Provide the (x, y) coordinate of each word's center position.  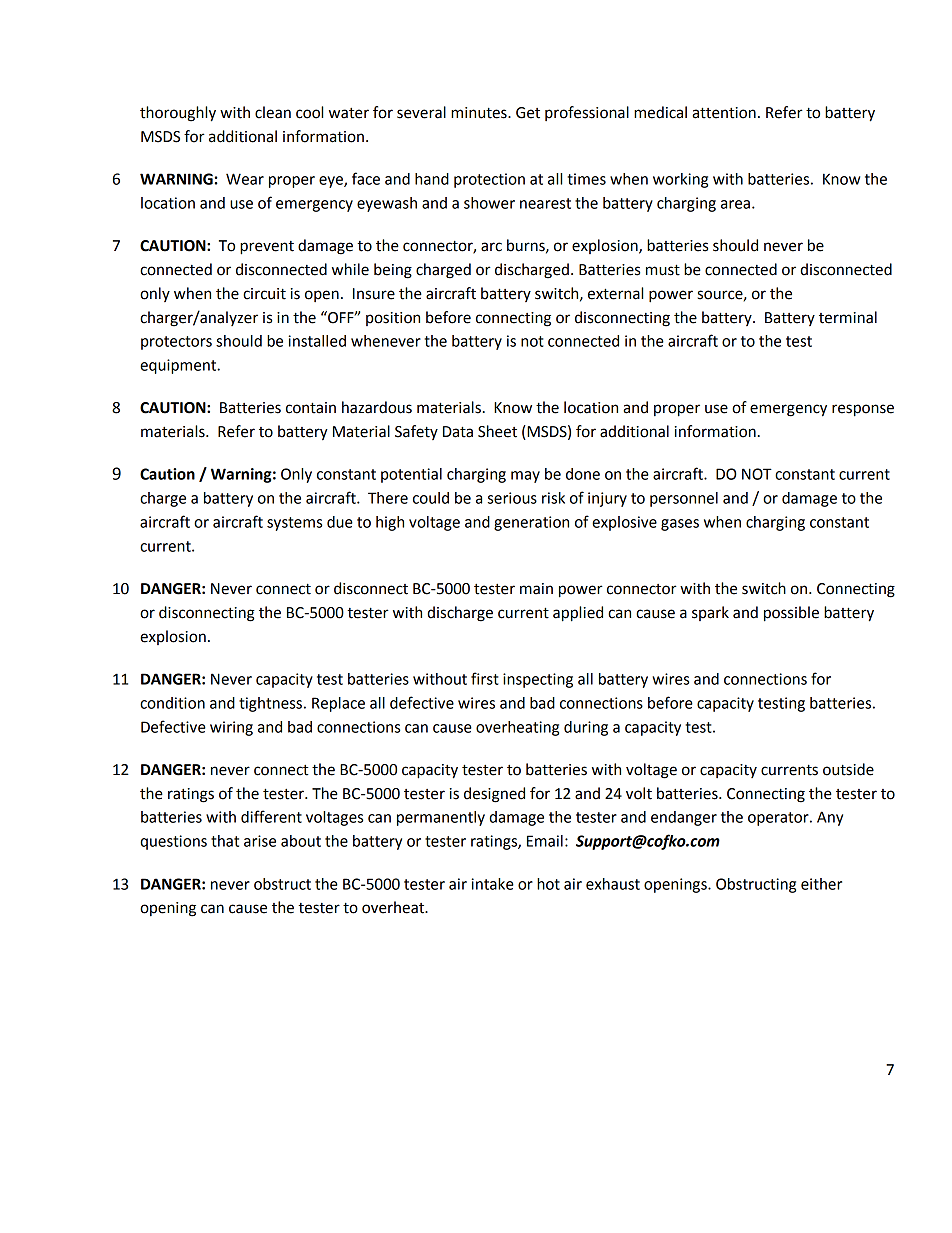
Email (545, 841)
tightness (270, 704)
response (863, 410)
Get (528, 113)
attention (724, 113)
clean (273, 112)
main (536, 589)
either (821, 884)
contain (311, 408)
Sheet (497, 431)
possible (791, 614)
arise (260, 841)
